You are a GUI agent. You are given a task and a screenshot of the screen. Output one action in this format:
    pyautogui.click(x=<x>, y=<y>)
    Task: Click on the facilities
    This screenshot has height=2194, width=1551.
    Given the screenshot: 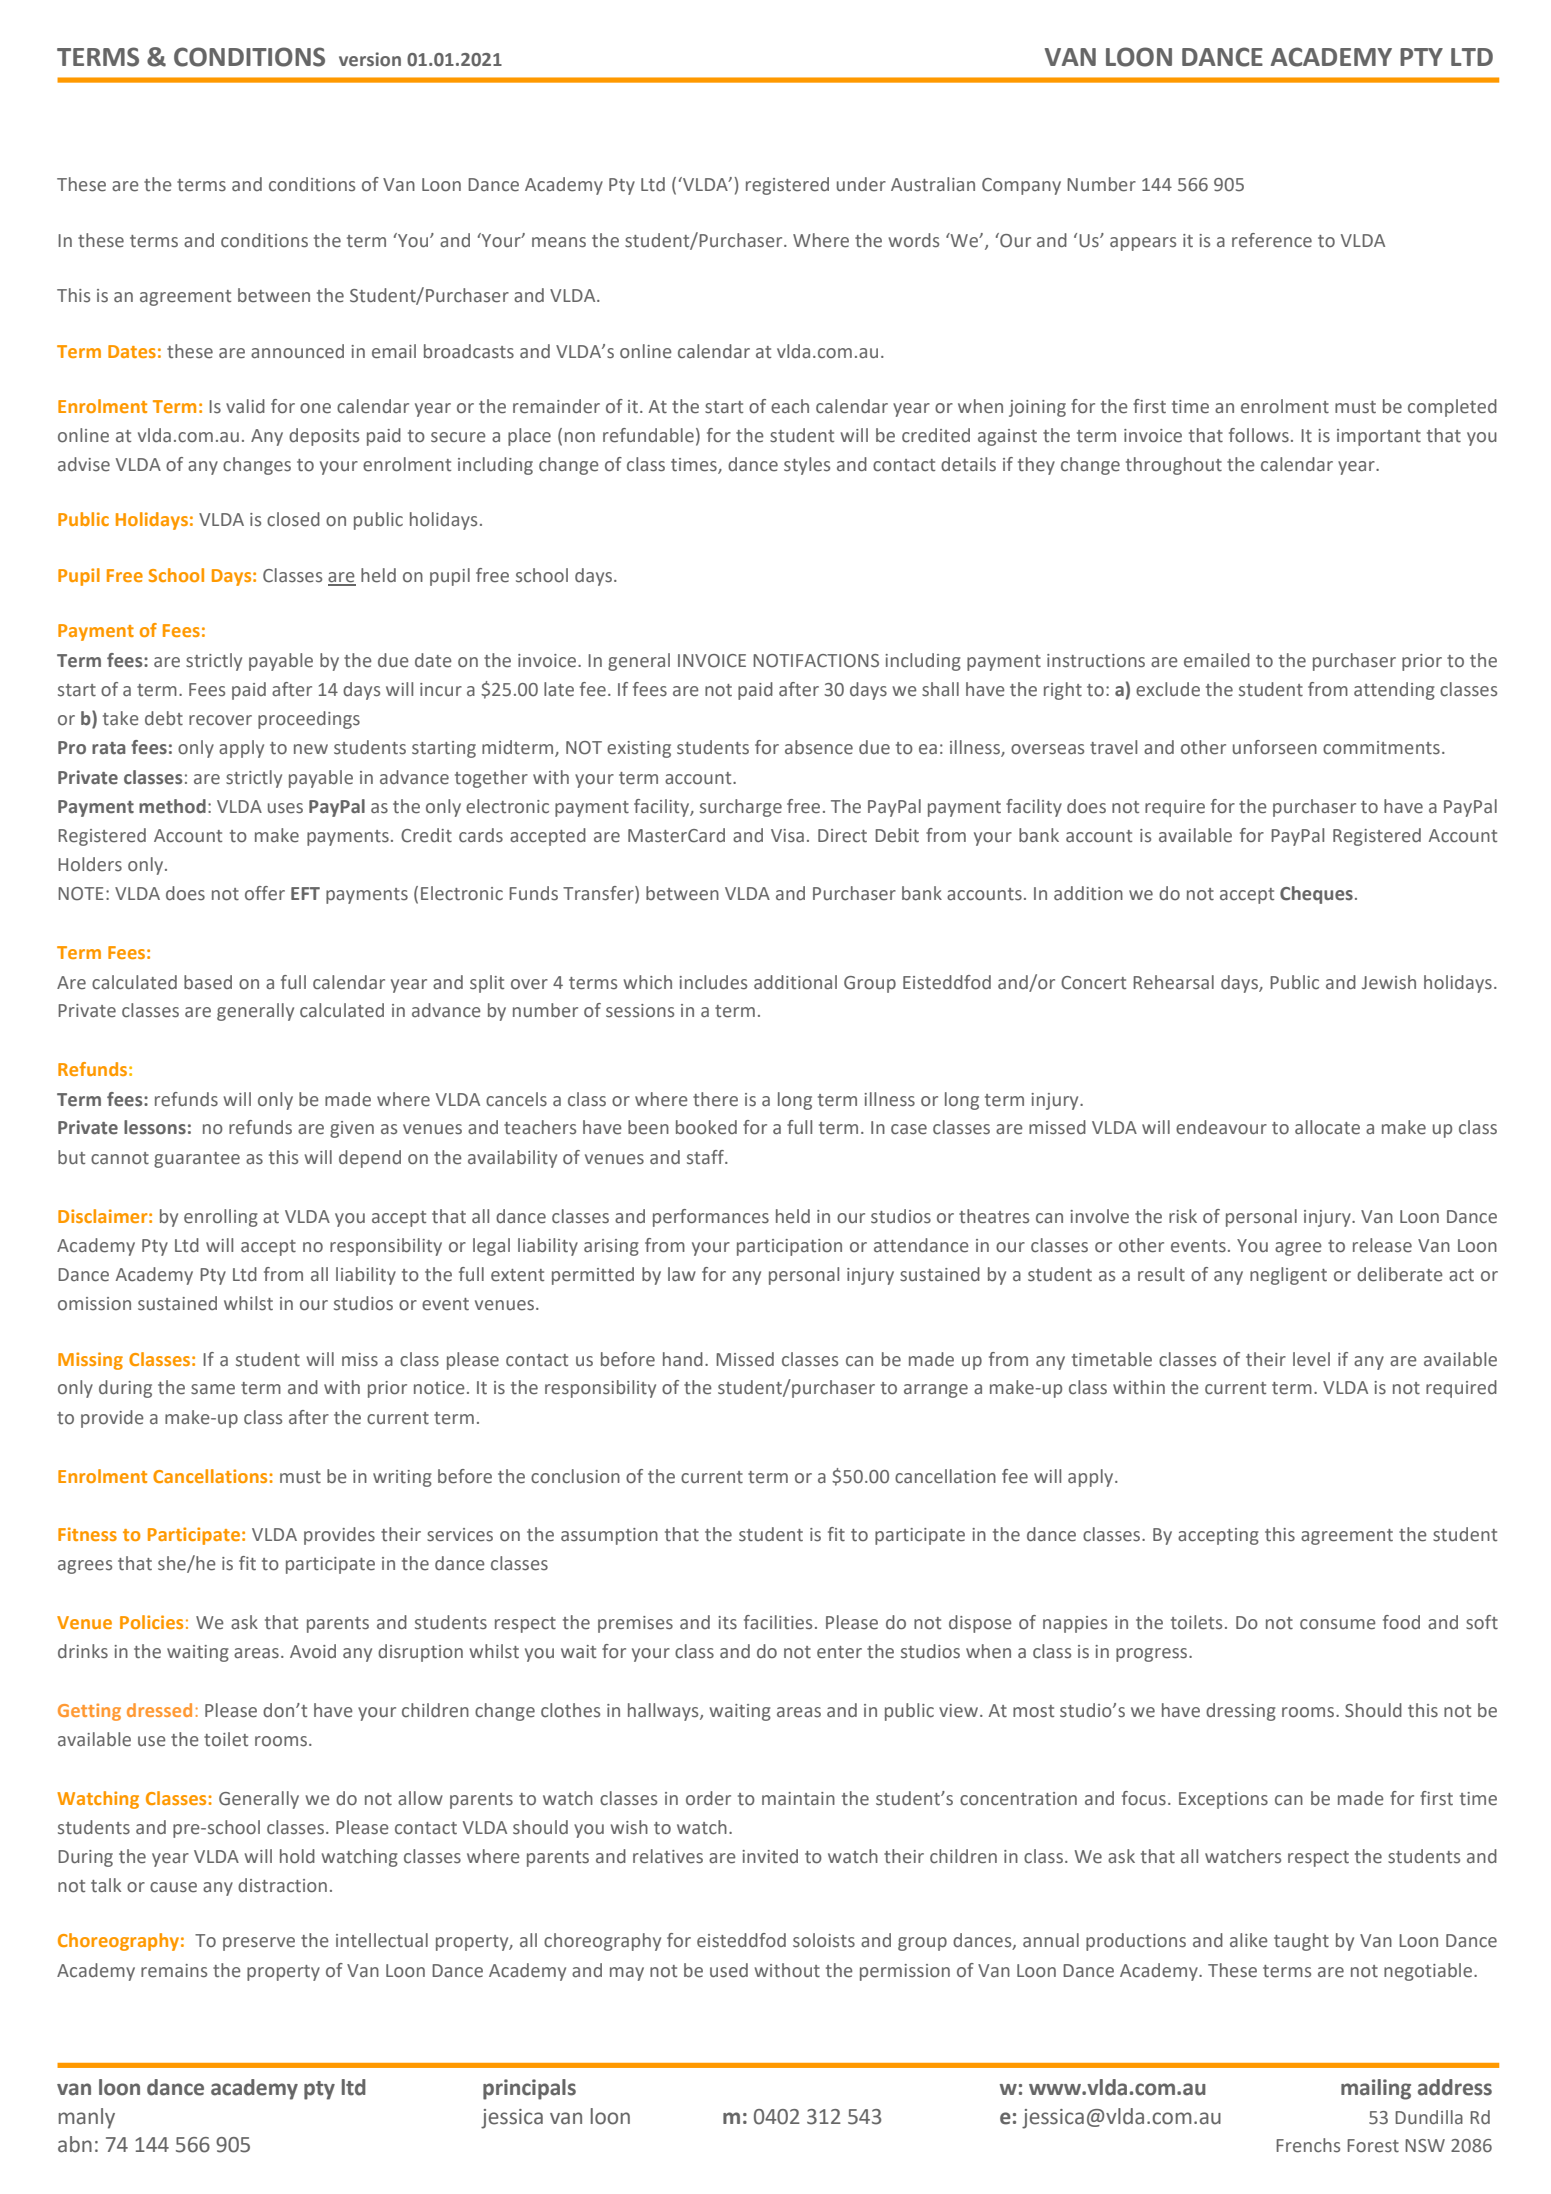 What is the action you would take?
    pyautogui.click(x=778, y=1622)
